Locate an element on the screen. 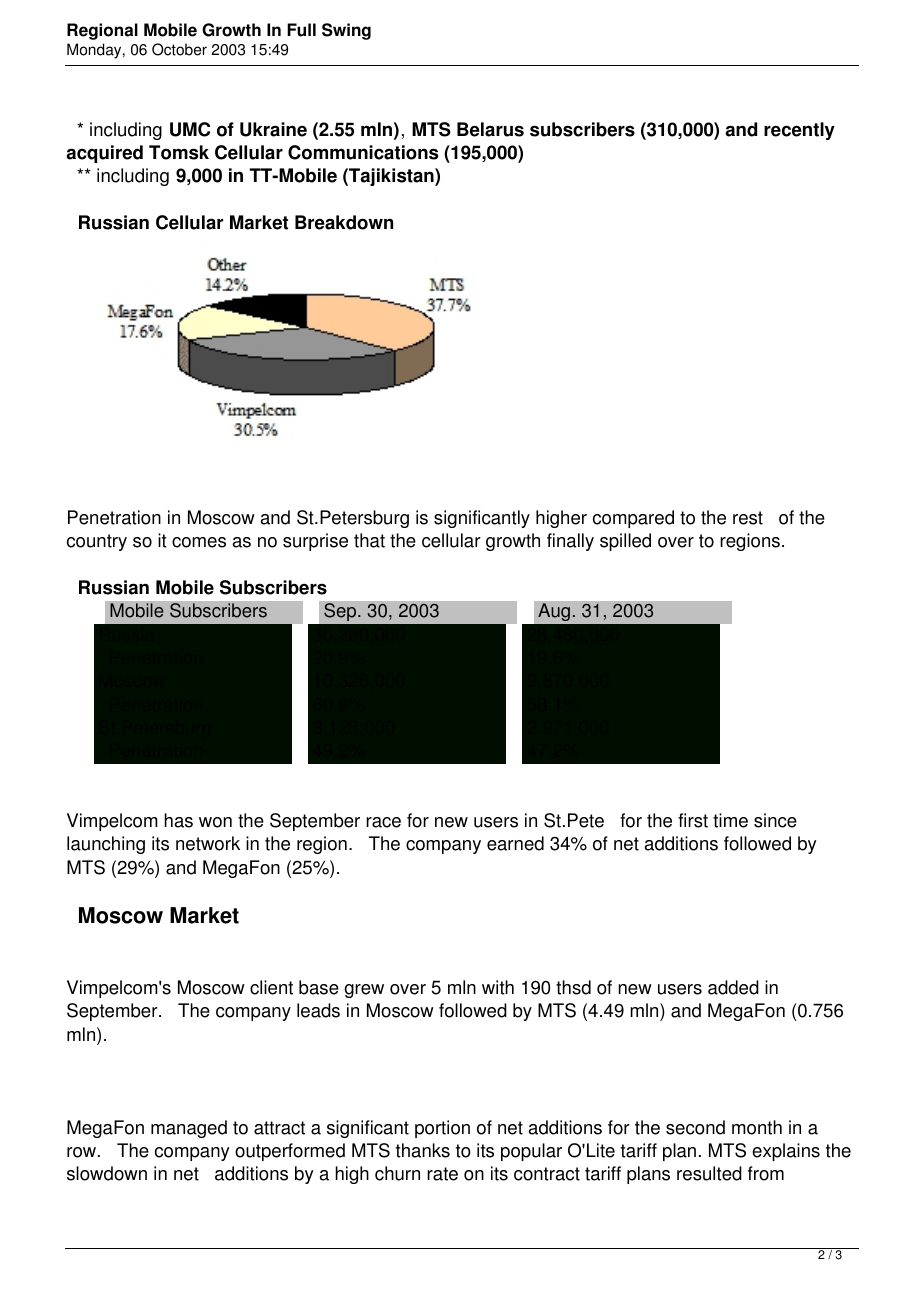  spilled is located at coordinates (625, 542).
